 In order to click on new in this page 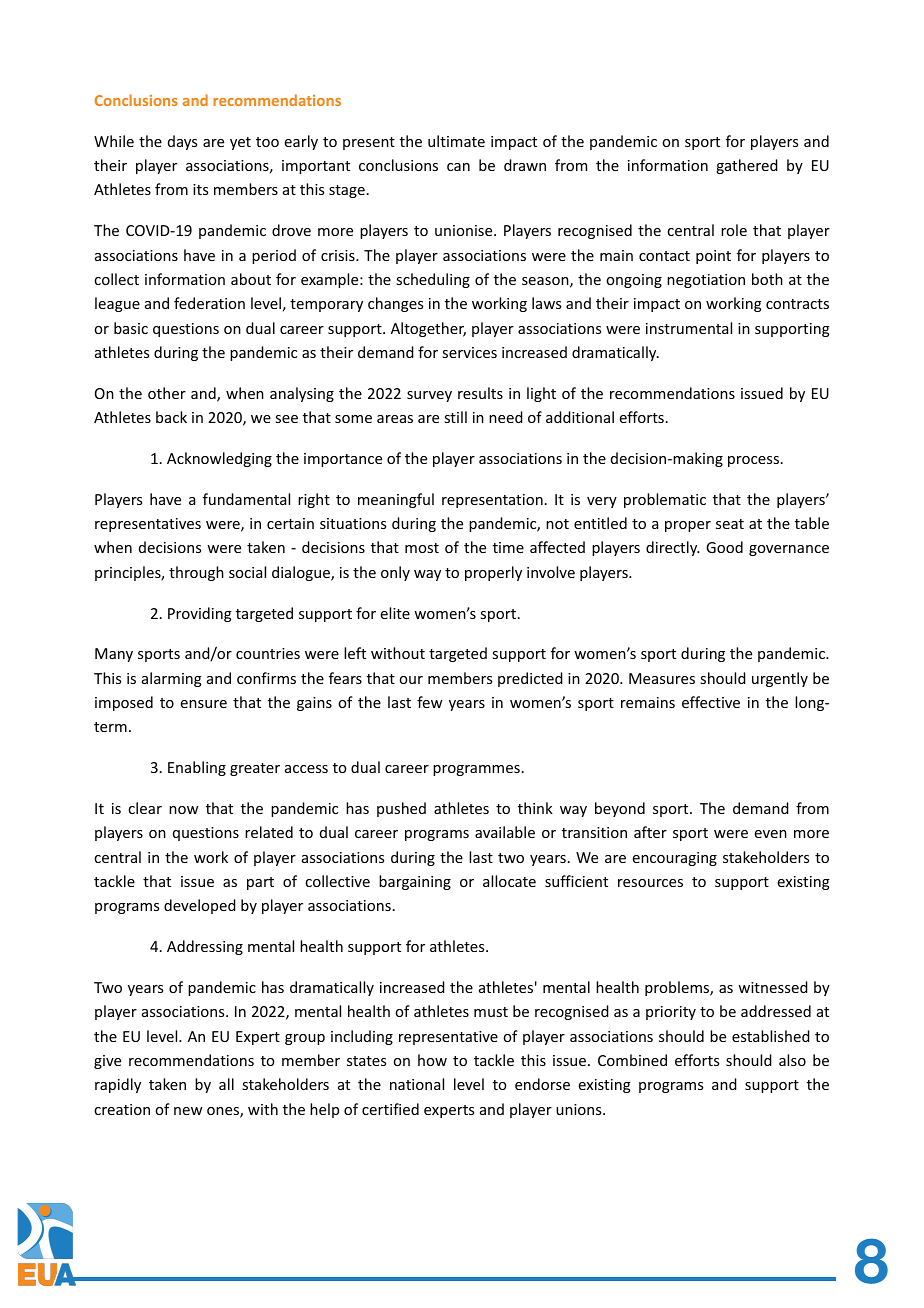, I will do `click(188, 1111)`.
